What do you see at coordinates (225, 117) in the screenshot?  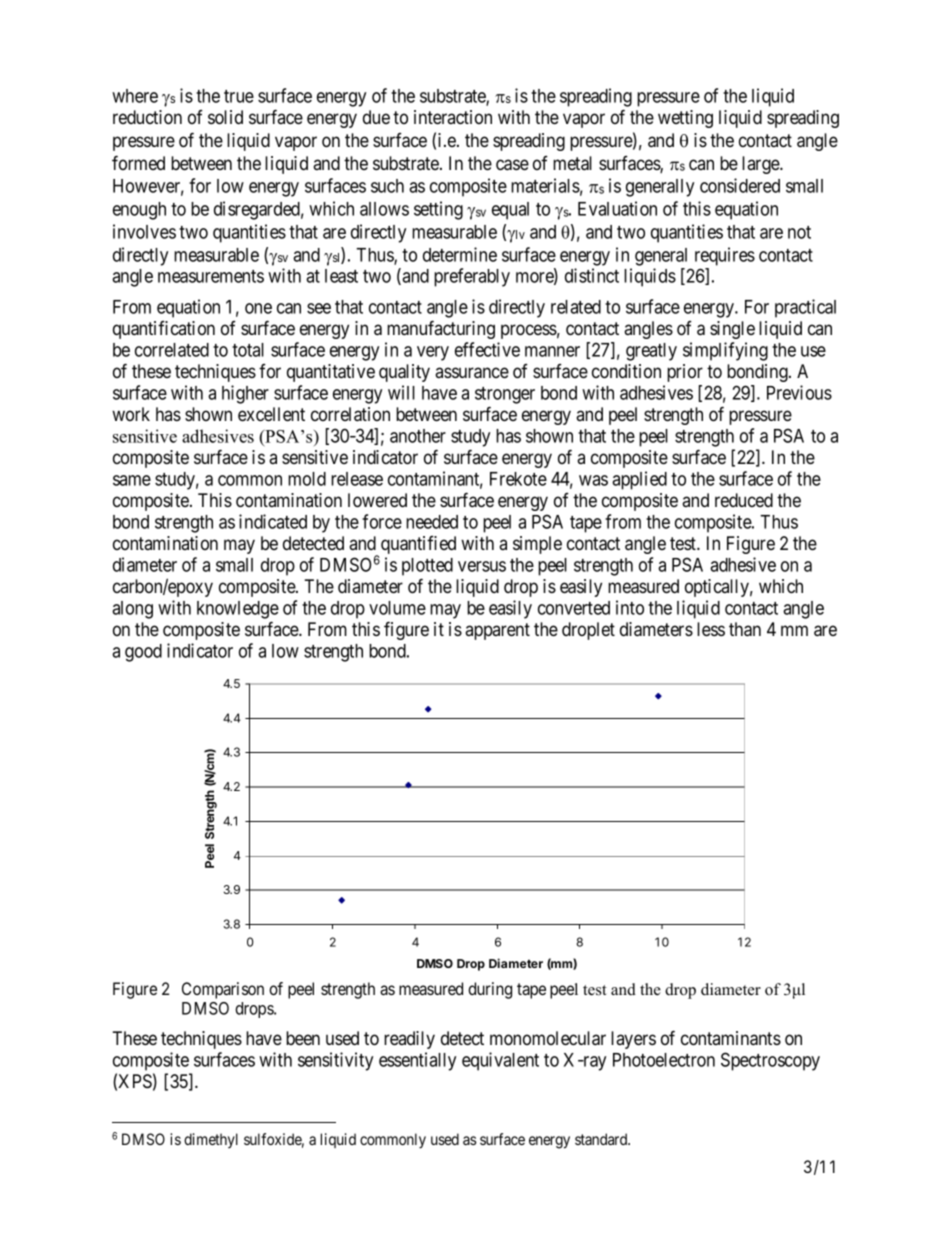 I see `solid` at bounding box center [225, 117].
